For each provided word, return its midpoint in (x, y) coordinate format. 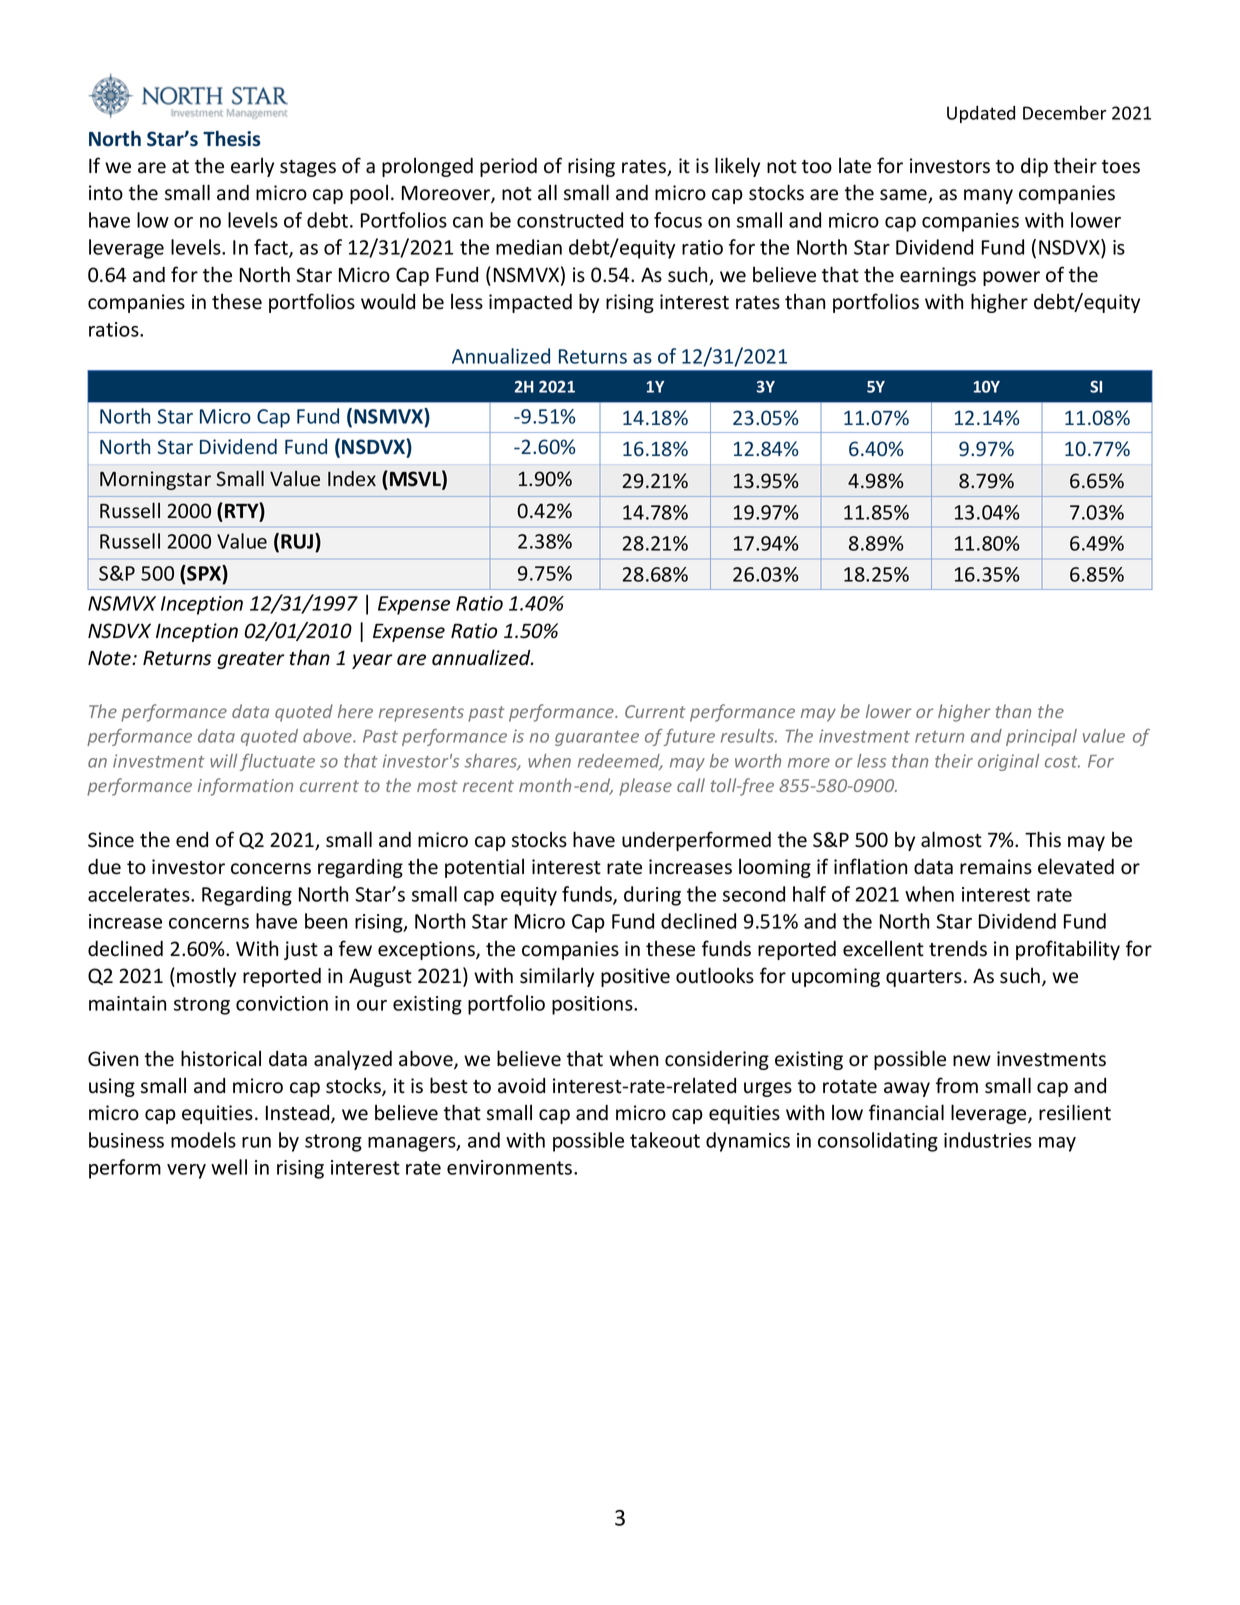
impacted (530, 303)
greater (251, 660)
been (326, 921)
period (508, 167)
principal (1041, 737)
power (1011, 278)
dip (1034, 167)
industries (988, 1140)
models (203, 1140)
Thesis (231, 138)
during (652, 896)
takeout (665, 1140)
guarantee (597, 738)
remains (996, 867)
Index (352, 479)
